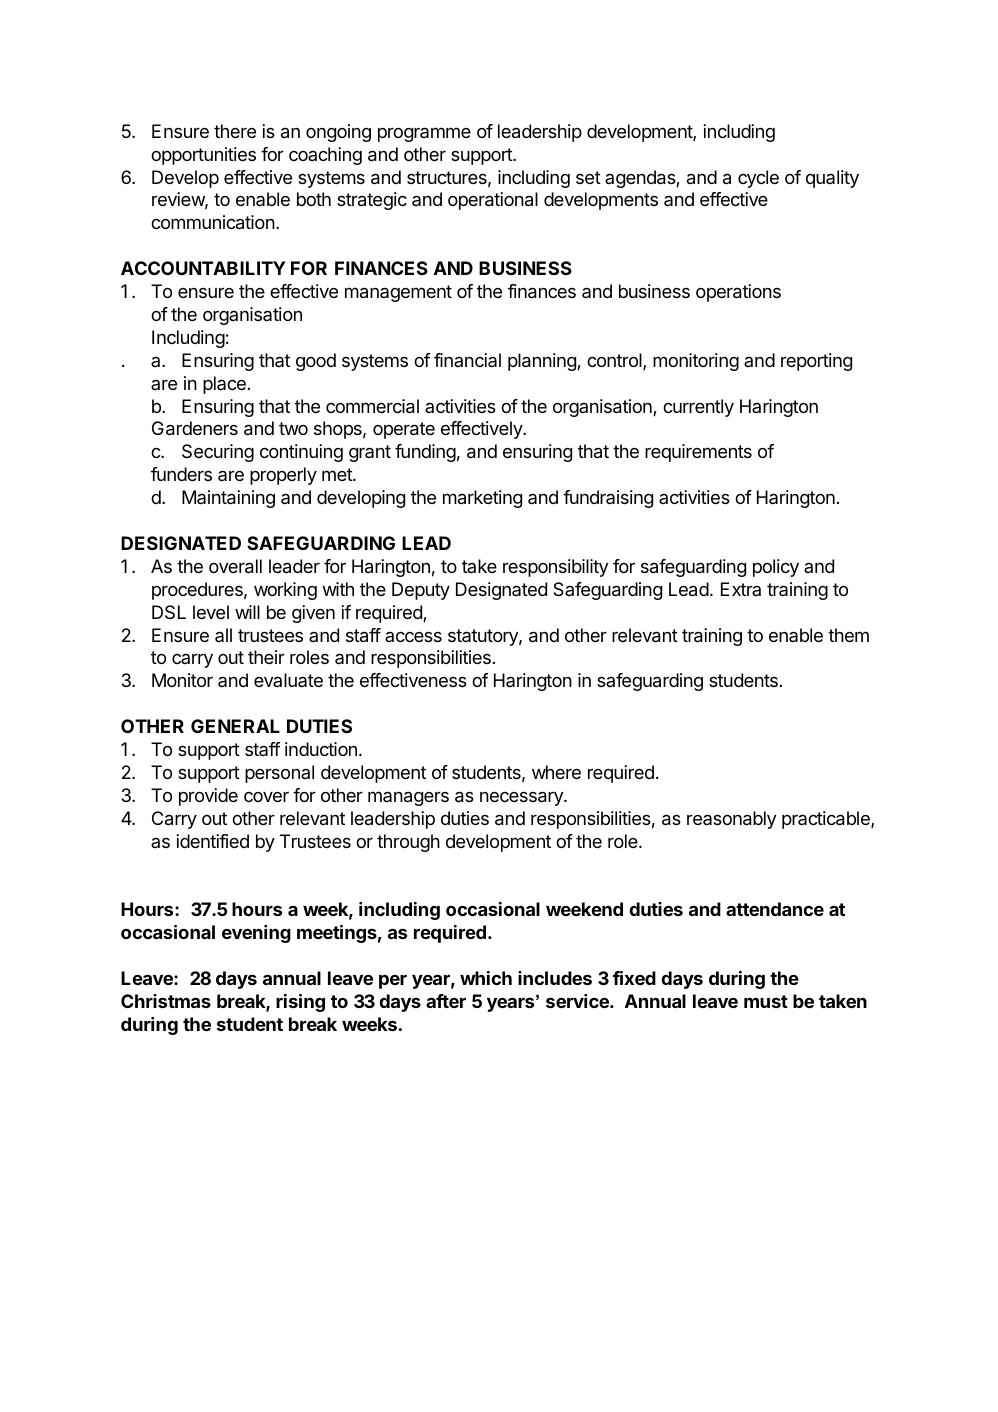  What do you see at coordinates (758, 179) in the page?
I see `cycle` at bounding box center [758, 179].
